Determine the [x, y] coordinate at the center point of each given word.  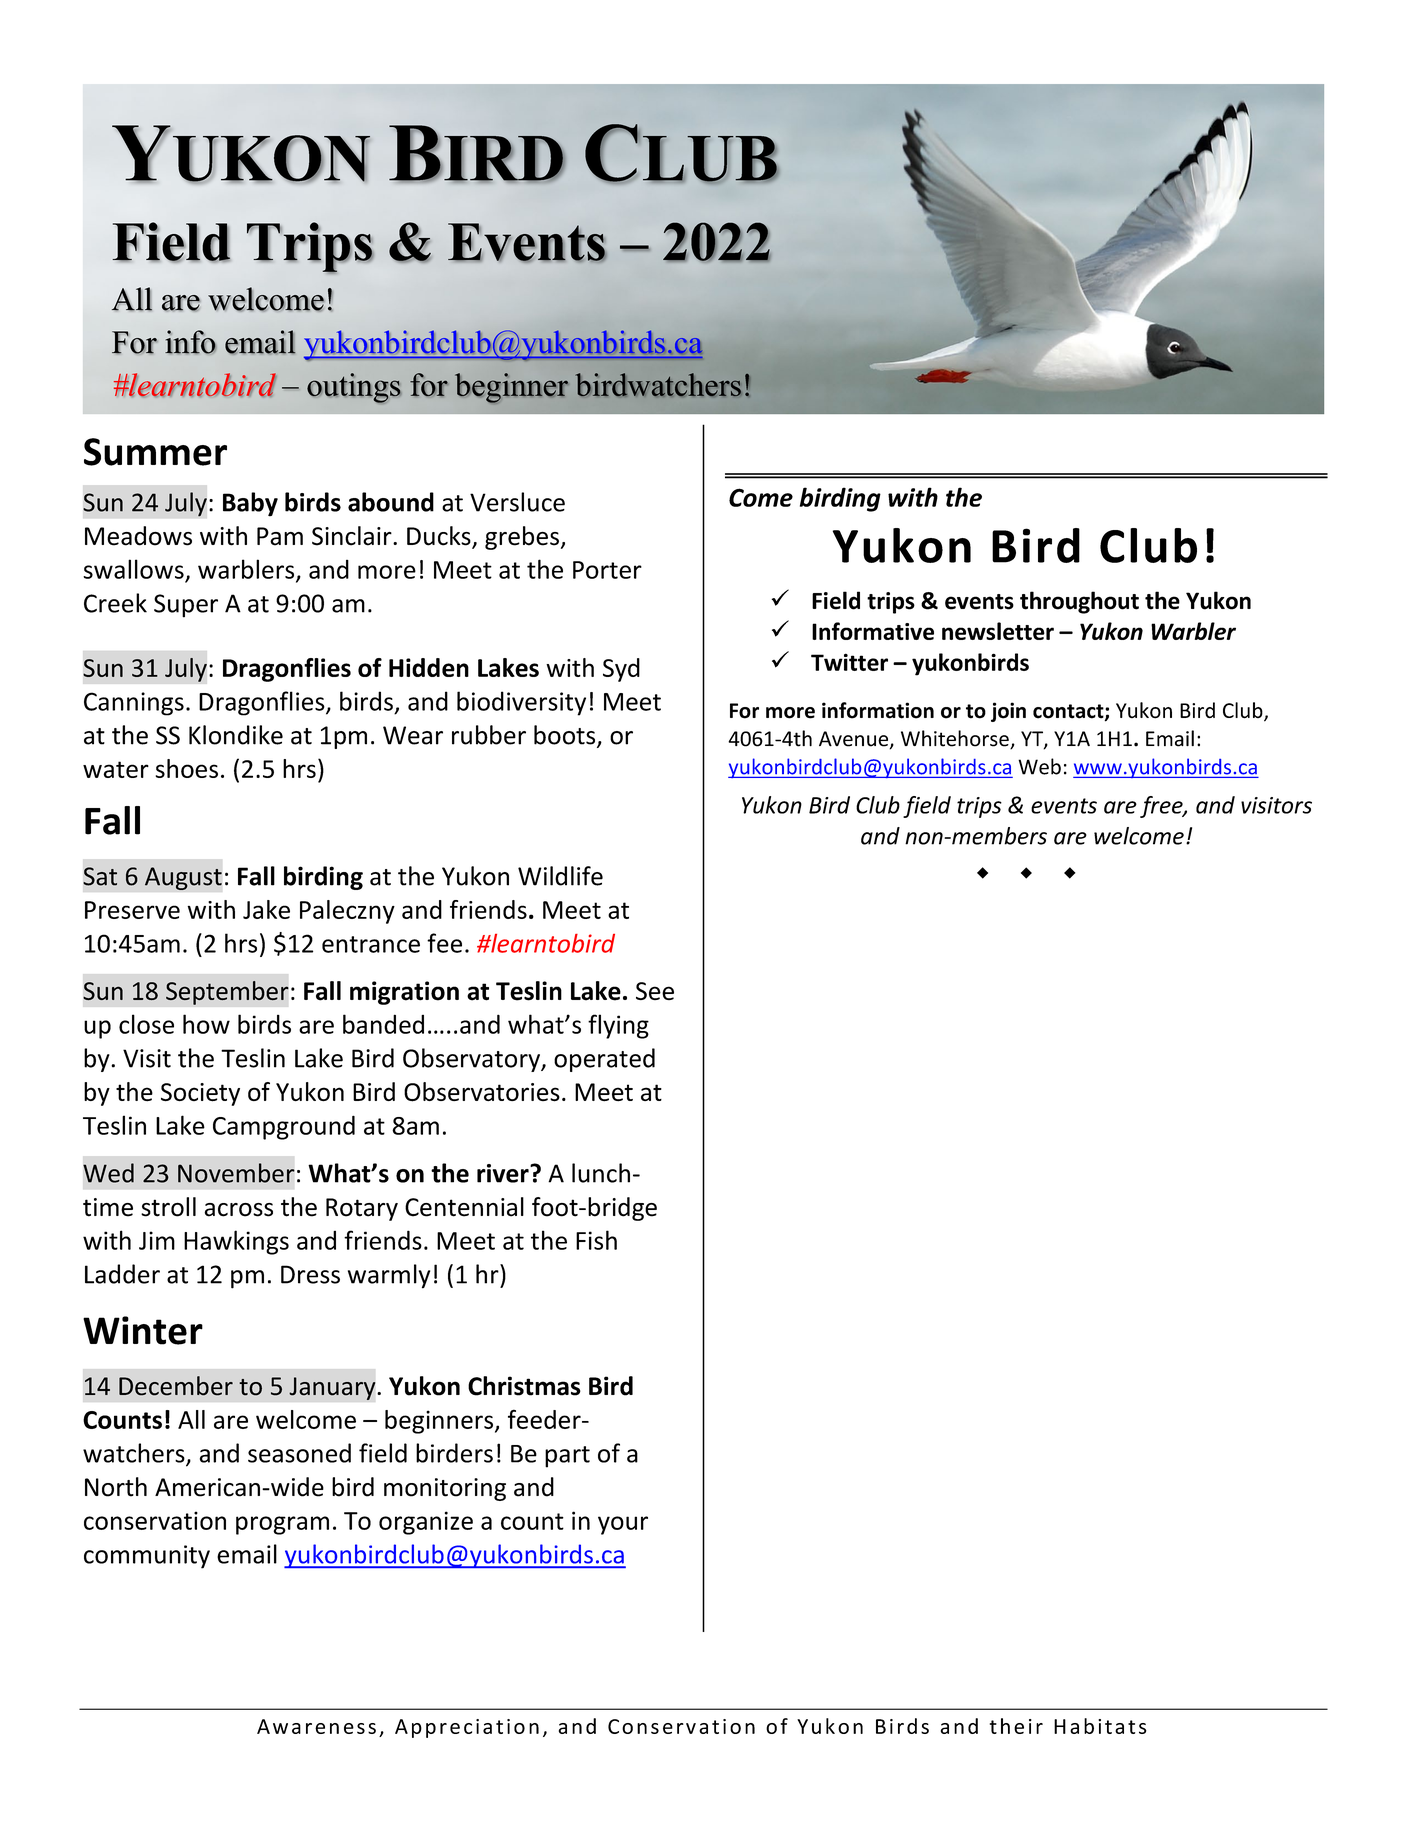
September [227, 993]
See [655, 991]
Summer [155, 452]
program [282, 1525]
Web [1039, 766]
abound [391, 502]
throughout [1079, 602]
